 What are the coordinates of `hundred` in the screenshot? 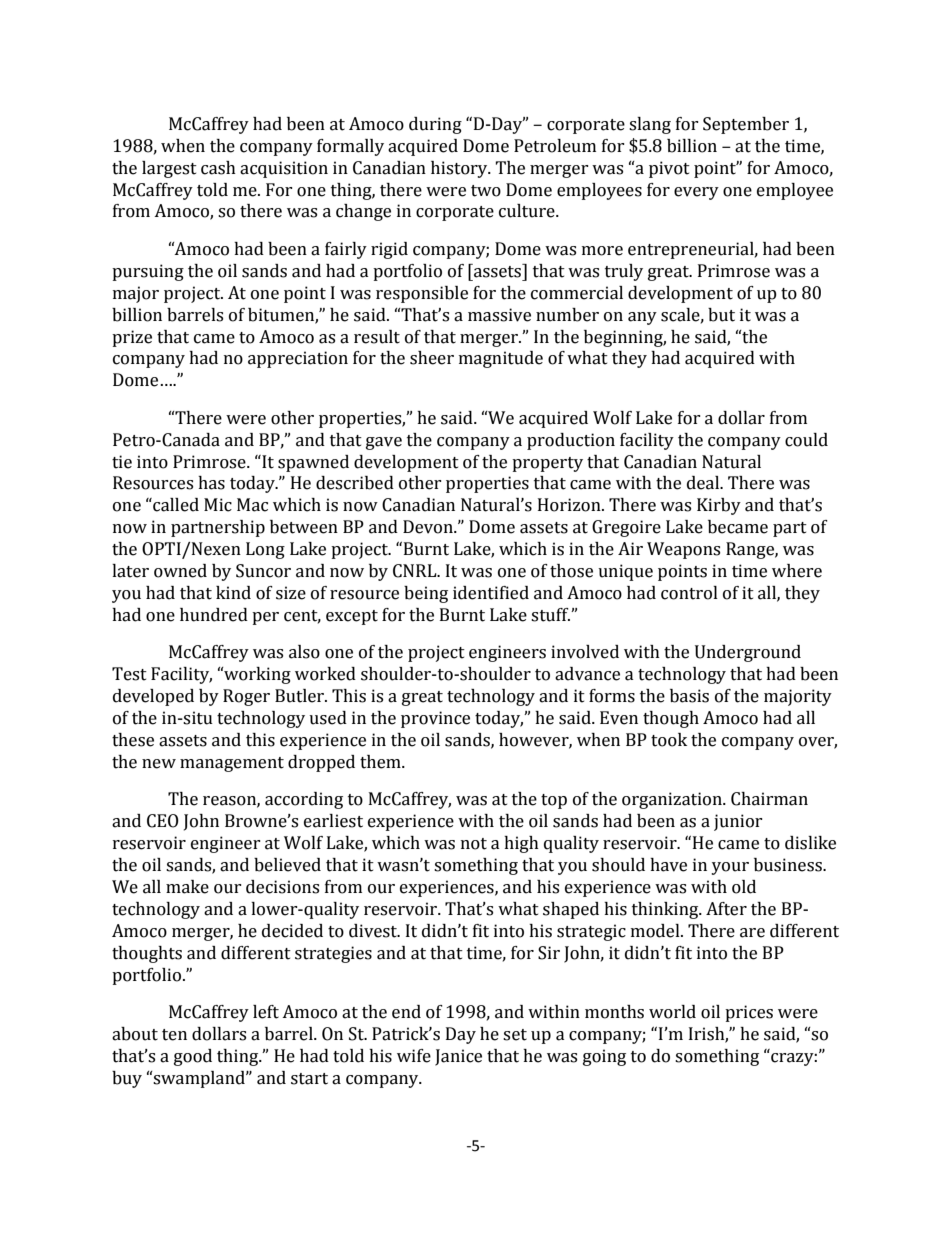 It's located at (214, 615).
